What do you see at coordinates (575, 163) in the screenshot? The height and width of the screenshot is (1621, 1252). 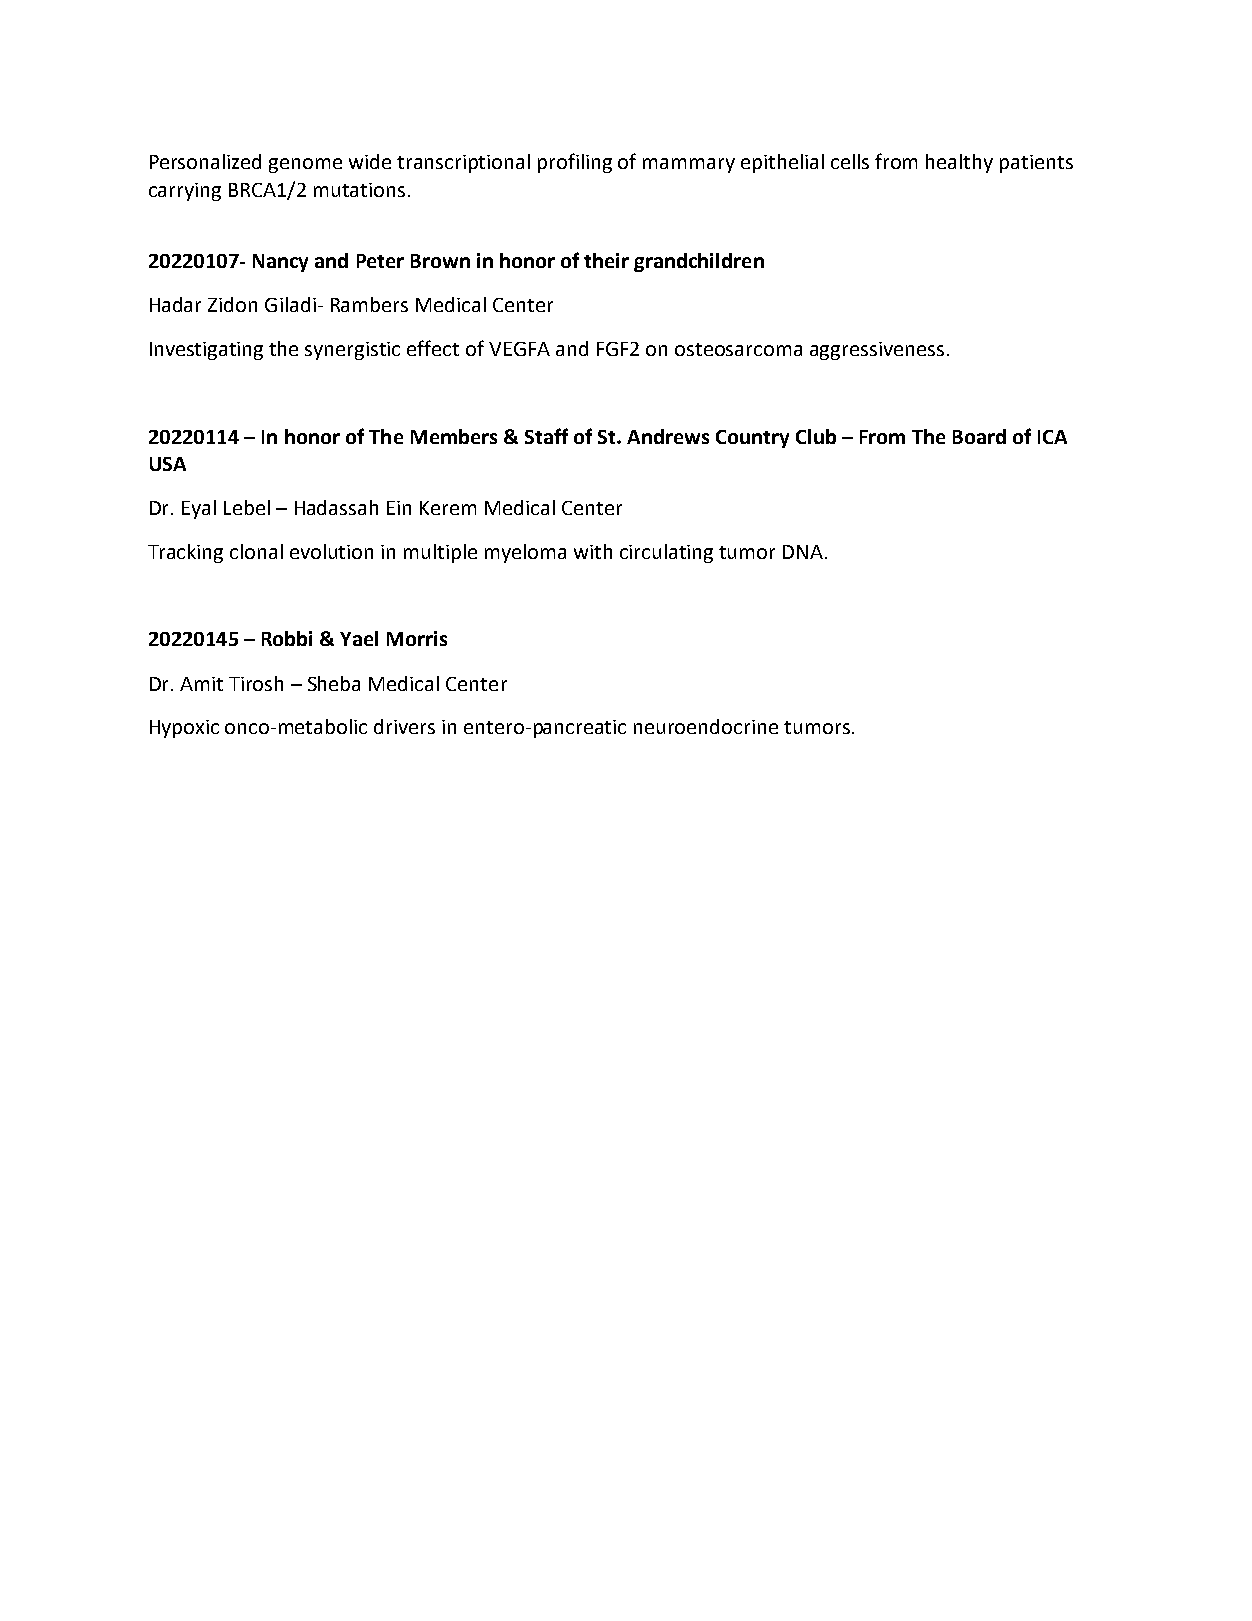 I see `profiling` at bounding box center [575, 163].
